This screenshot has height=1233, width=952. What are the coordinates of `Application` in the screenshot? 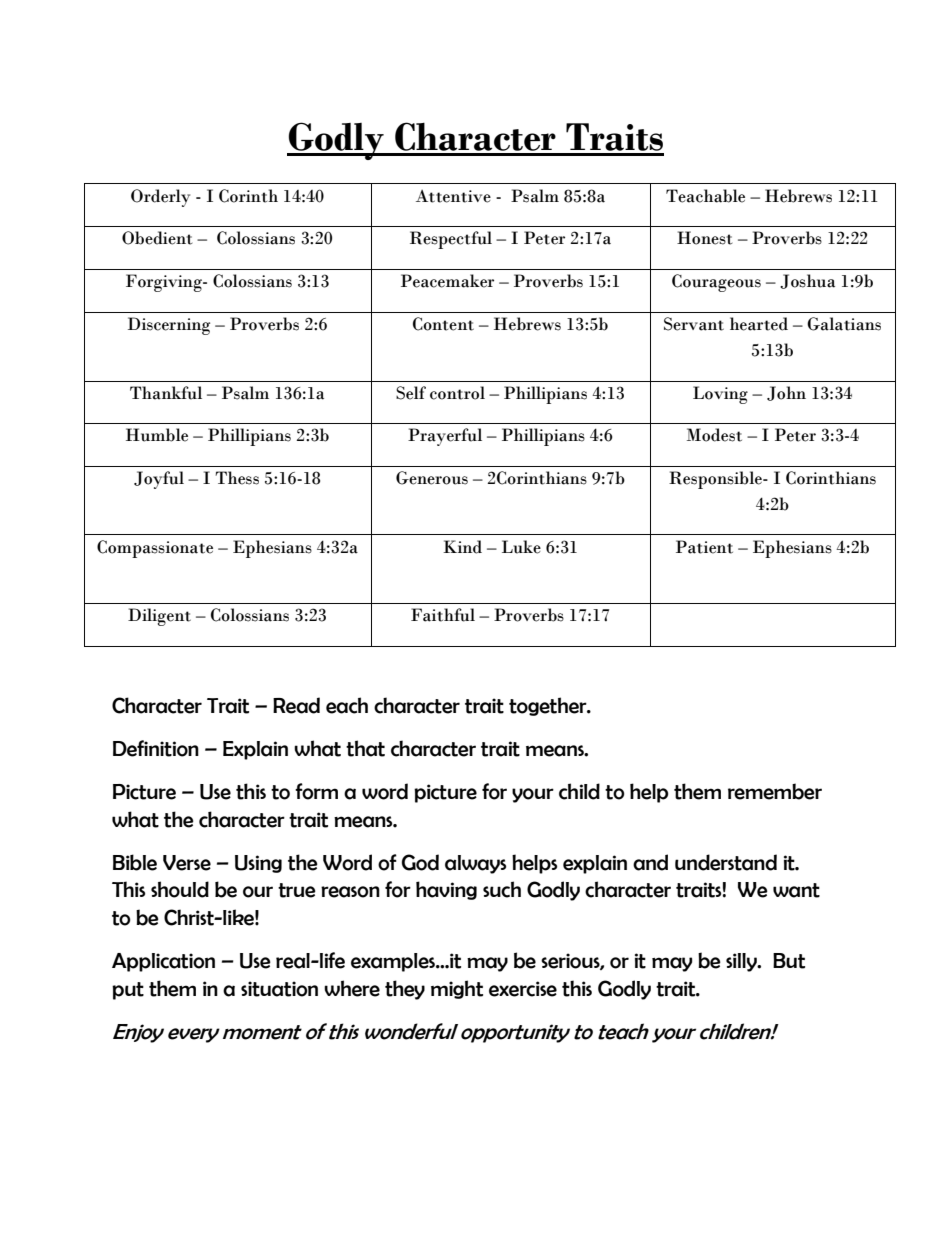 It's located at (163, 962).
